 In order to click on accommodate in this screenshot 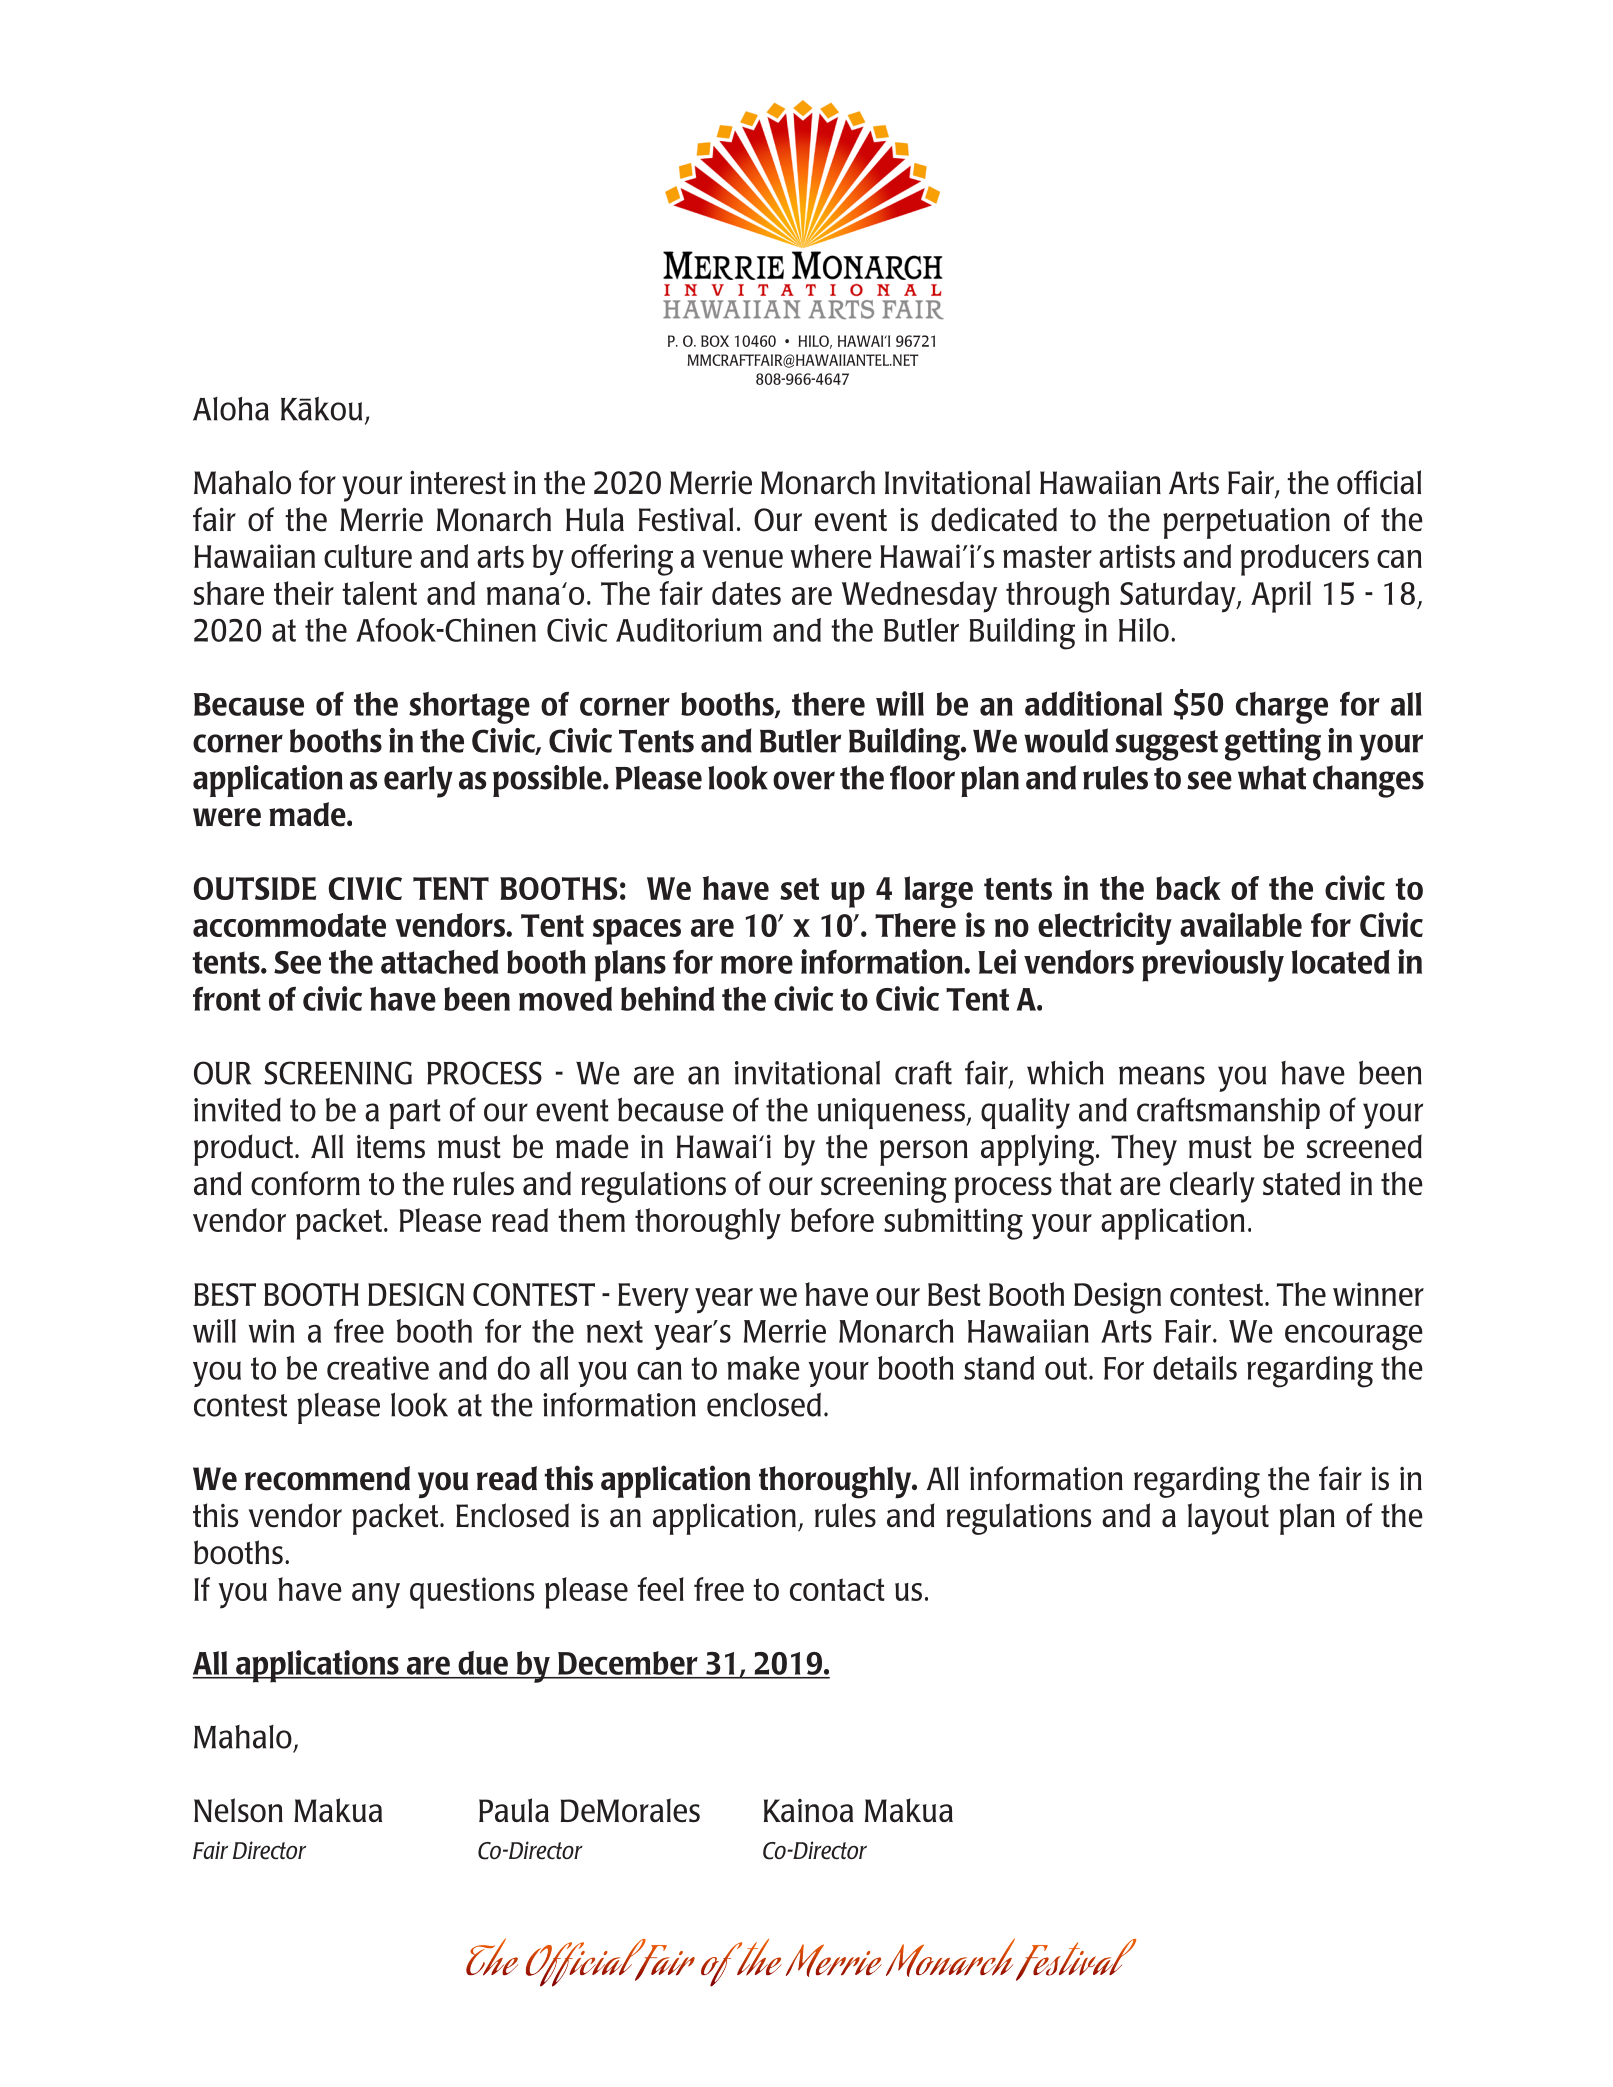, I will do `click(289, 925)`.
